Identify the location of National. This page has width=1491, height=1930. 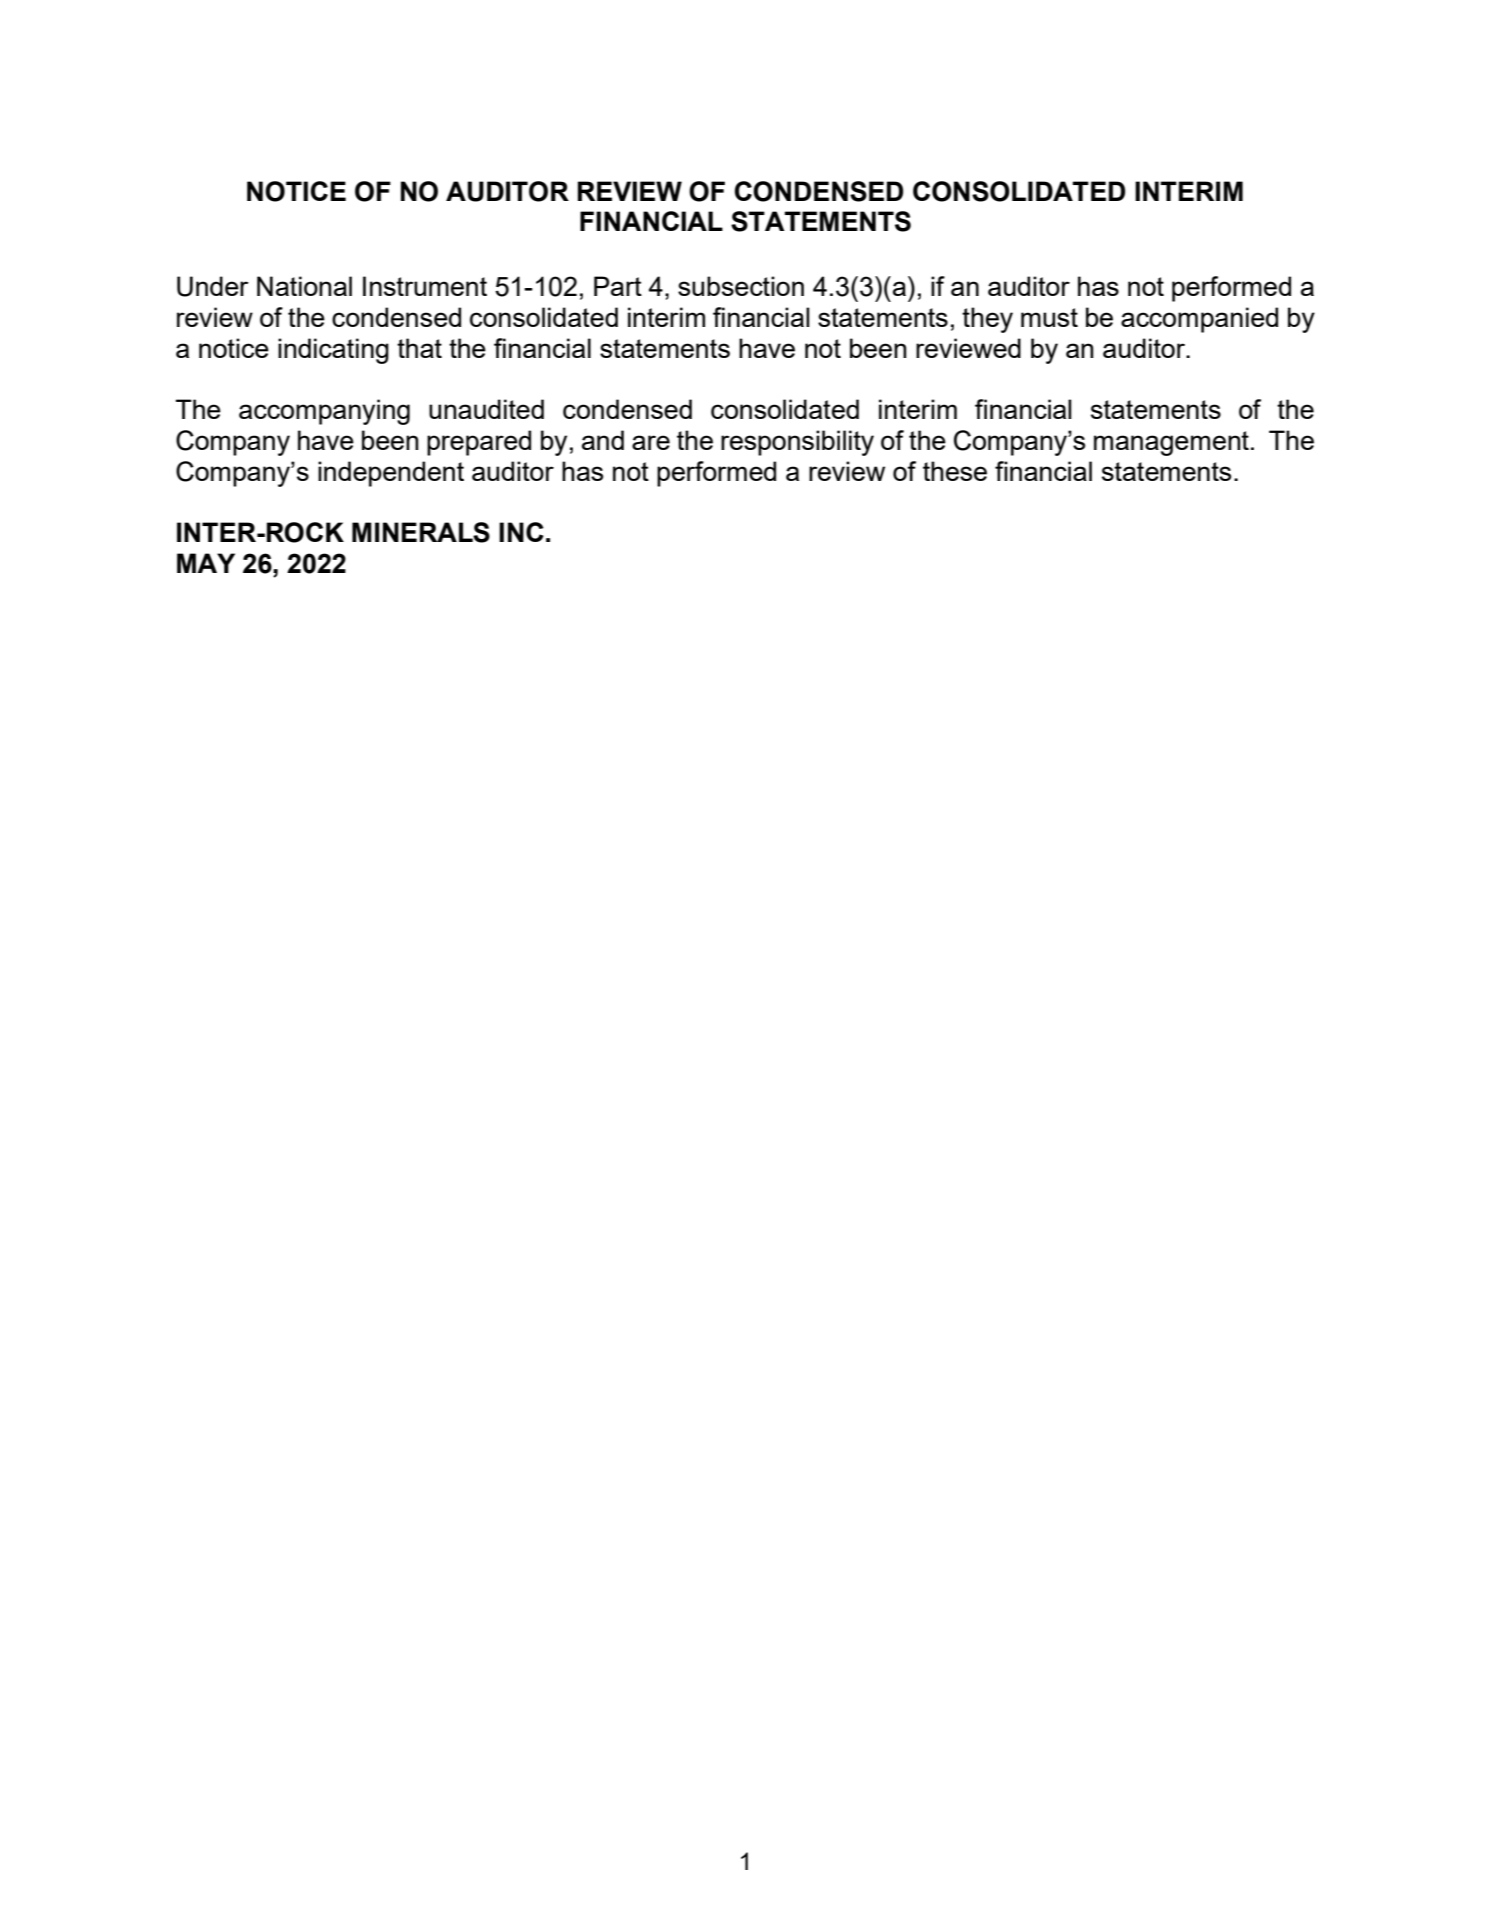
(304, 286).
